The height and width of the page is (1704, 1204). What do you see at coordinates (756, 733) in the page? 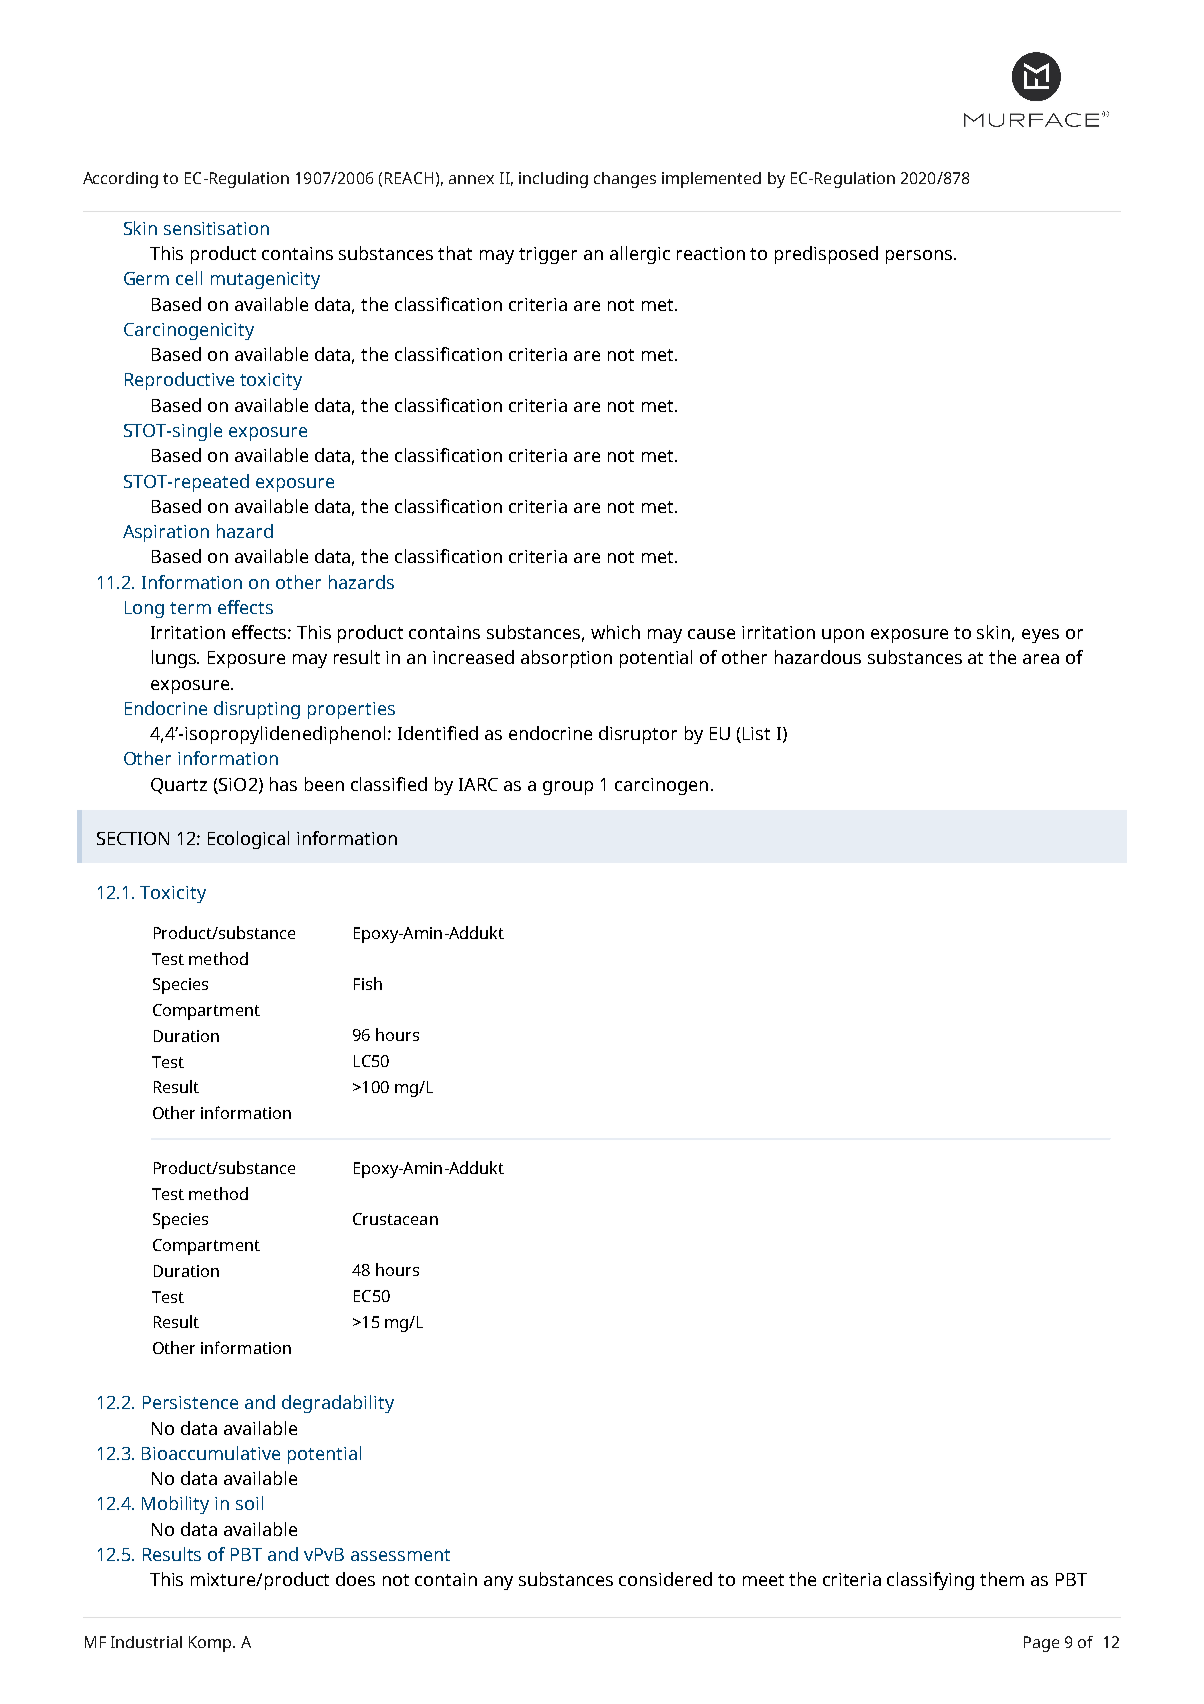
I see `List` at bounding box center [756, 733].
